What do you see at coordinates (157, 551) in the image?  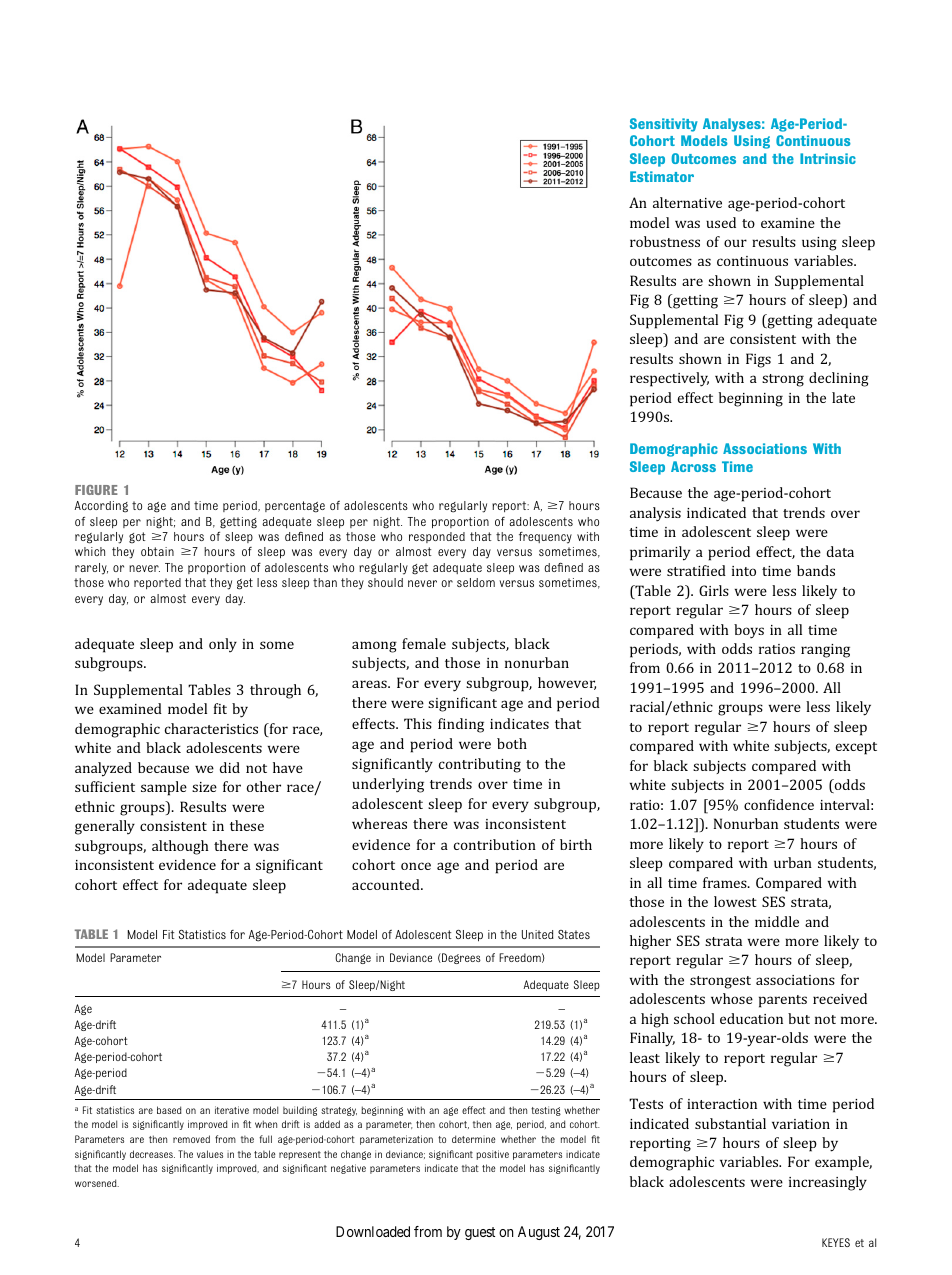 I see `obtain` at bounding box center [157, 551].
